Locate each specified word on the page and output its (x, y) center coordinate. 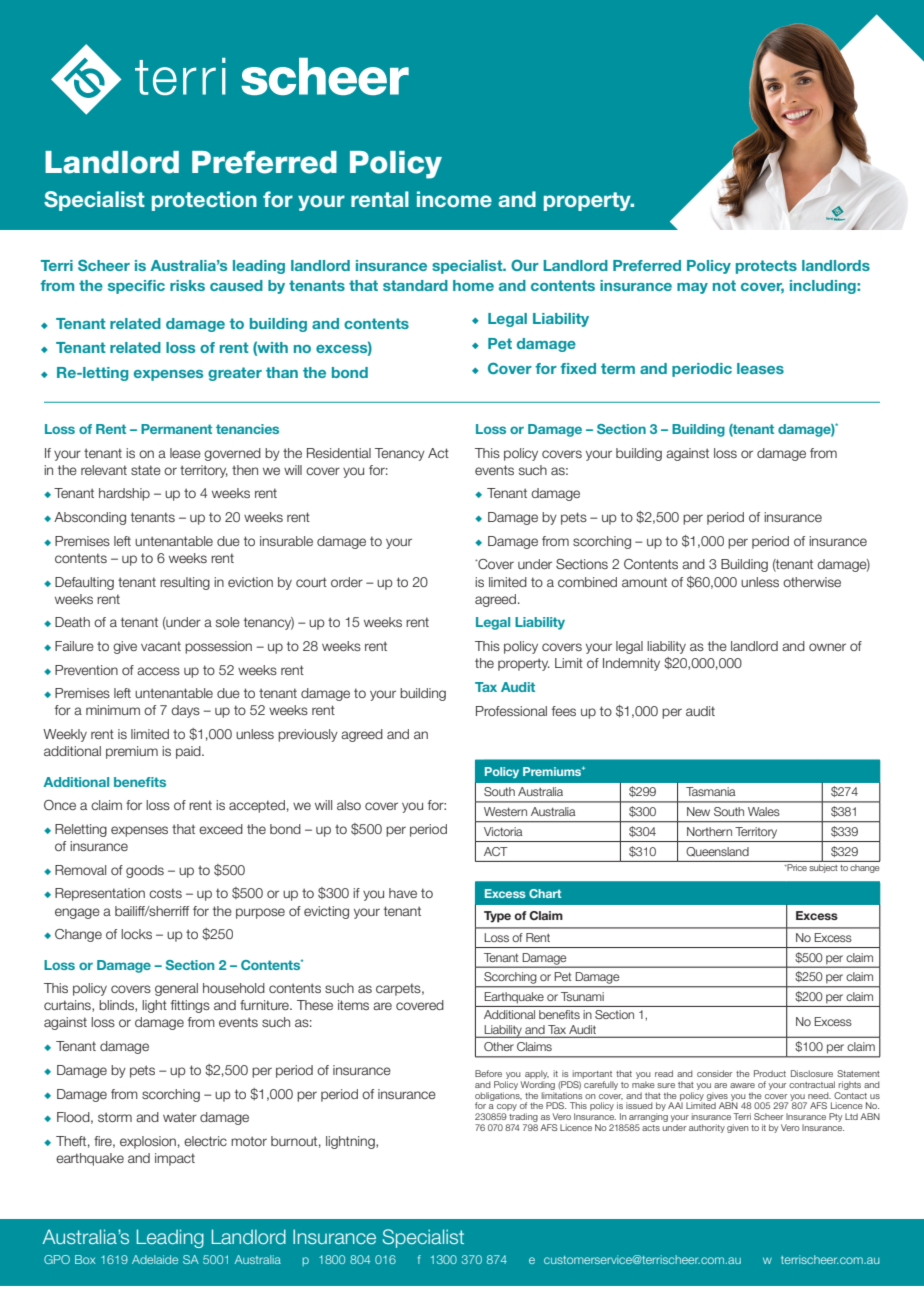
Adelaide (155, 1259)
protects (766, 267)
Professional (511, 711)
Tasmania (711, 791)
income (454, 199)
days (185, 711)
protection (204, 201)
